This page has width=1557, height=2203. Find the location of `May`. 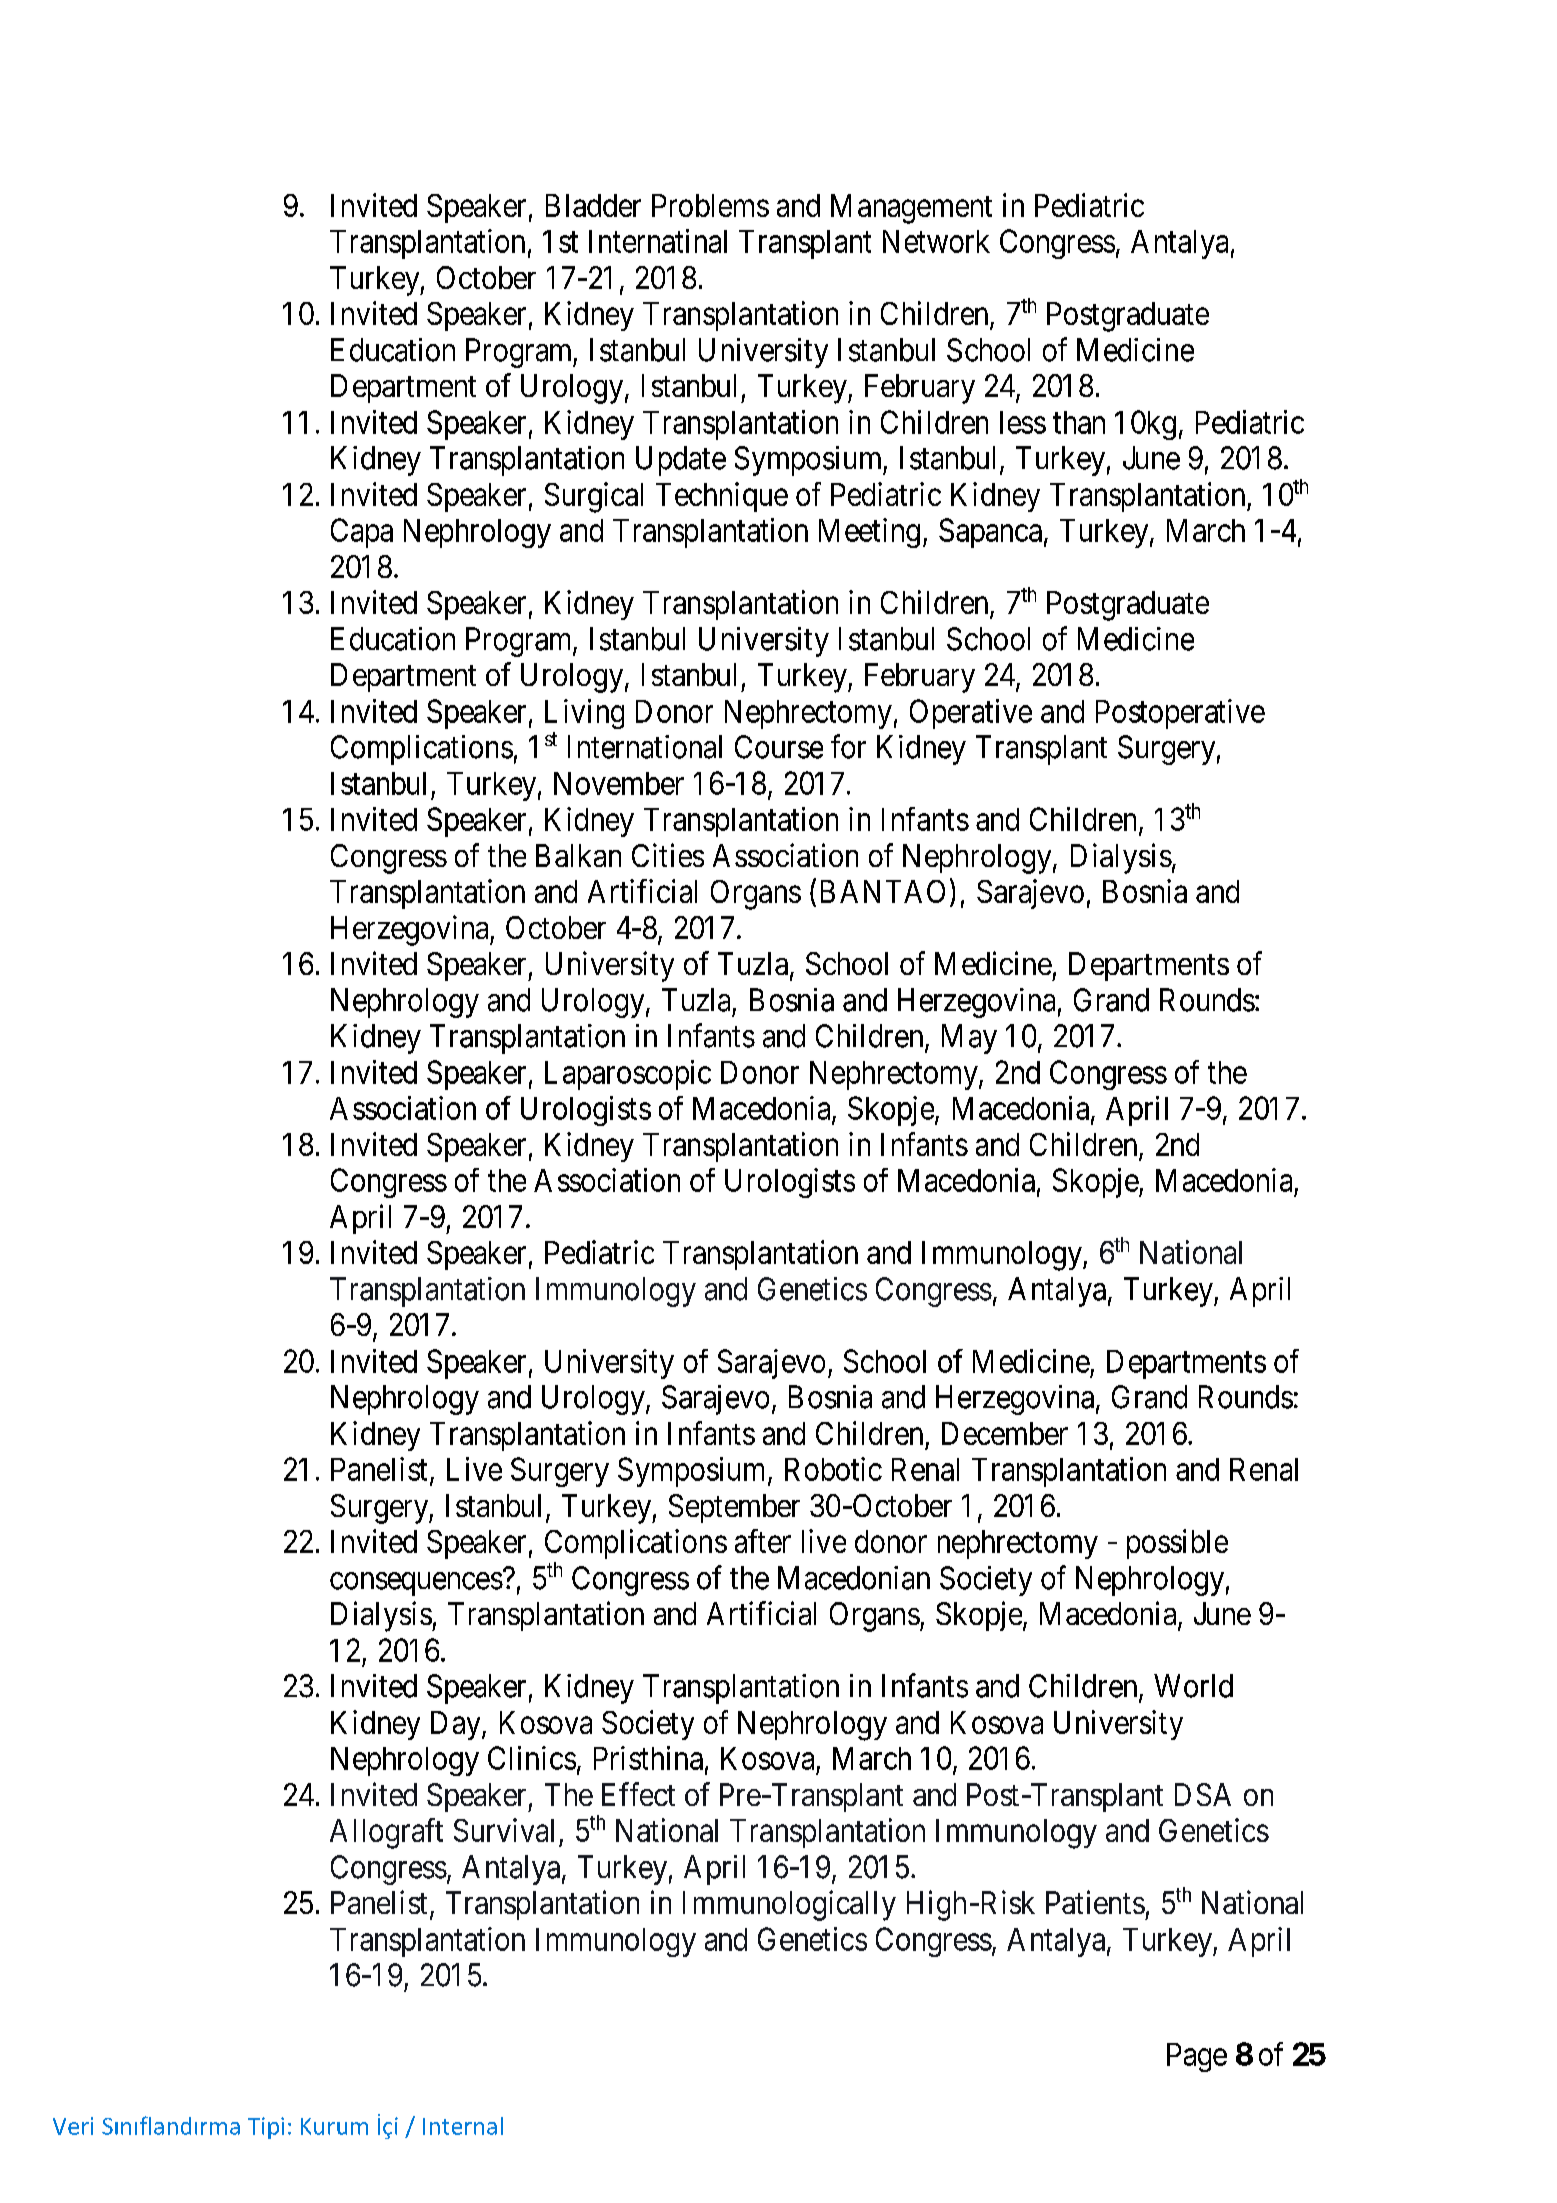

May is located at coordinates (969, 1039).
